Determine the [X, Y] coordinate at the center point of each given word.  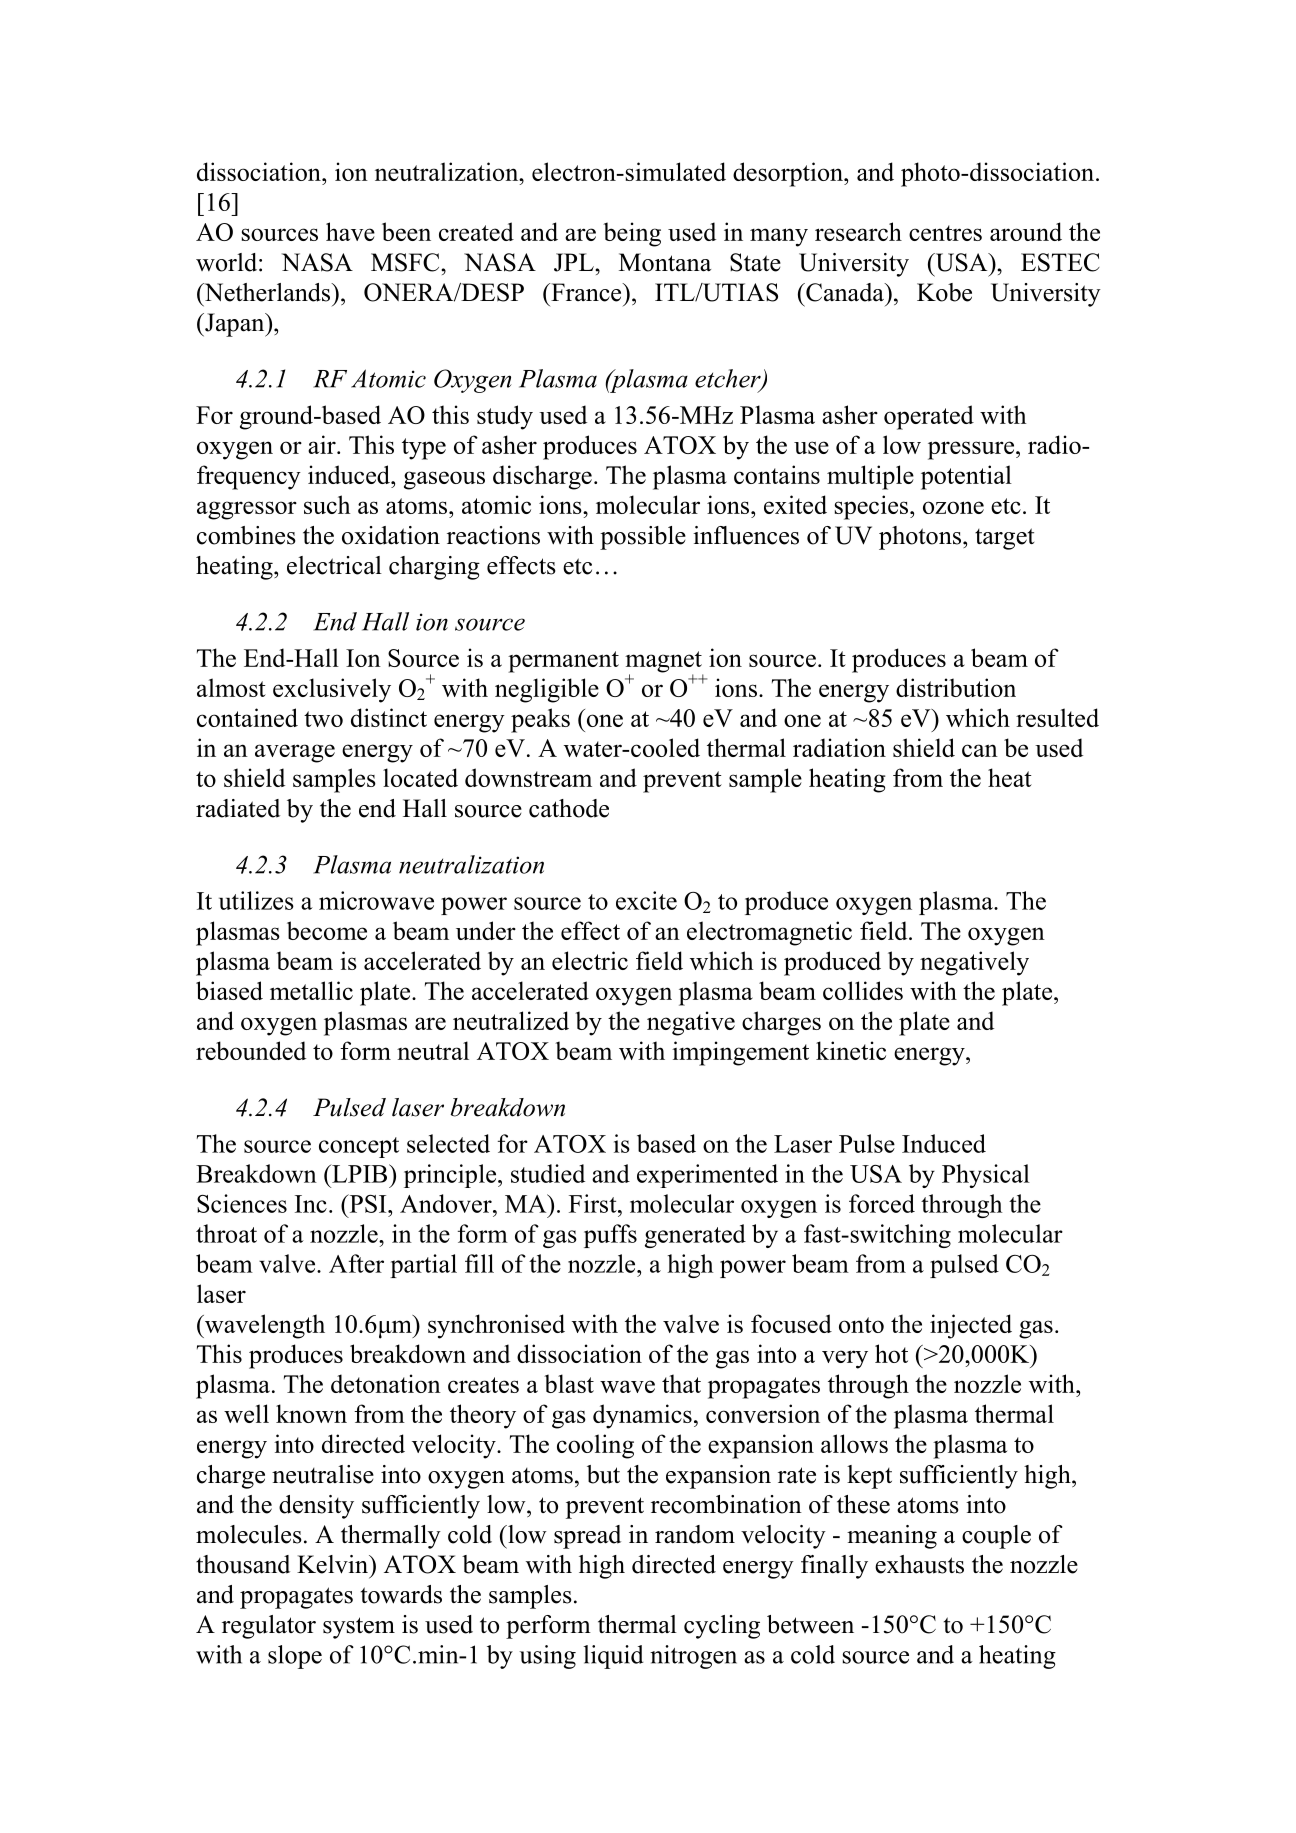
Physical [986, 1176]
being [632, 234]
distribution [956, 687]
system [359, 1628]
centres [945, 233]
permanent [563, 662]
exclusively [332, 690]
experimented [707, 1176]
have [350, 231]
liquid [613, 1657]
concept [359, 1147]
